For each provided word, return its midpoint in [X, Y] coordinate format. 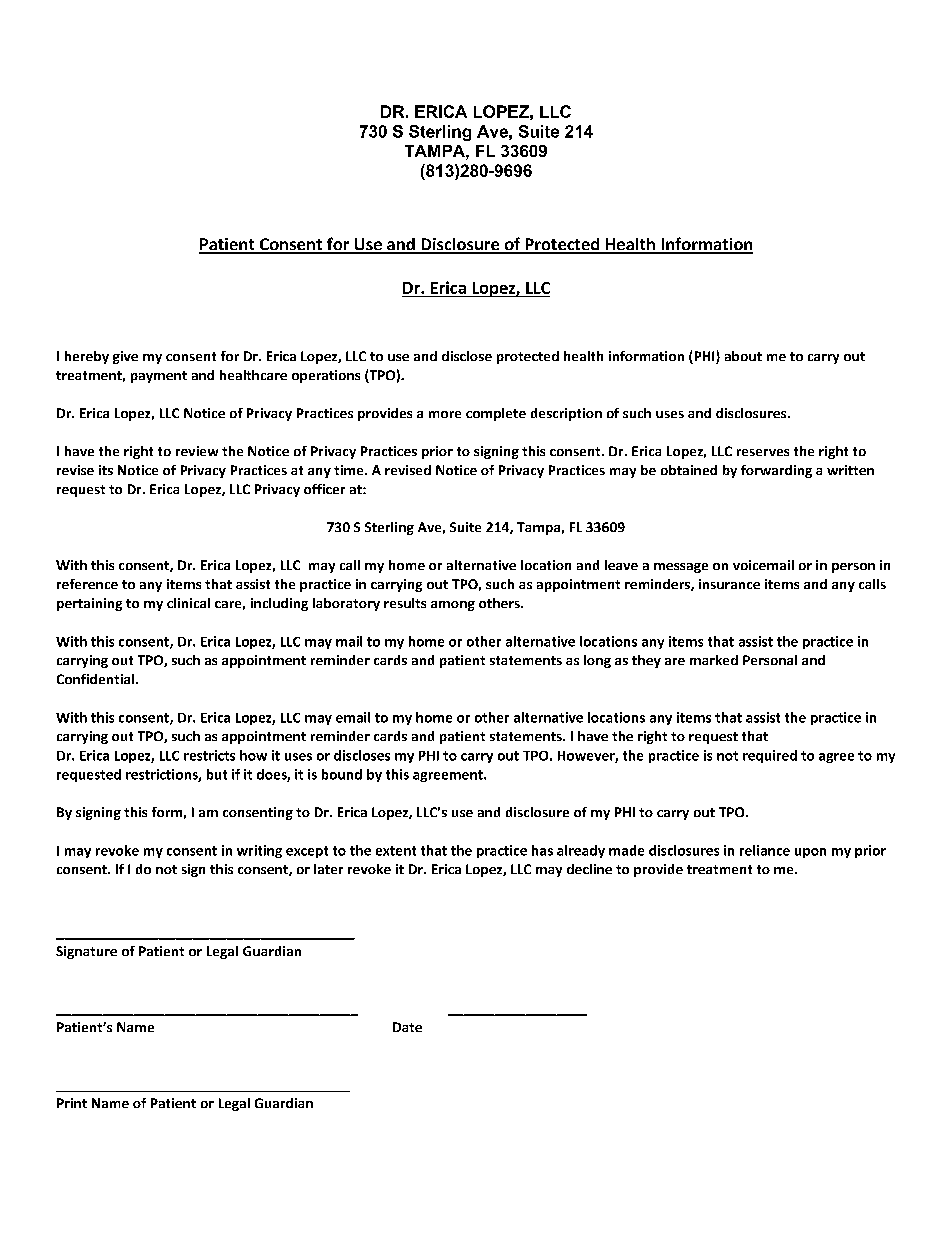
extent [396, 851]
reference [87, 584]
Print [72, 1103]
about [743, 356]
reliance [765, 850]
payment [159, 377]
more [445, 414]
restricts [209, 755]
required [770, 756]
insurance [729, 584]
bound [342, 774]
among [453, 606]
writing [259, 851]
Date [407, 1027]
